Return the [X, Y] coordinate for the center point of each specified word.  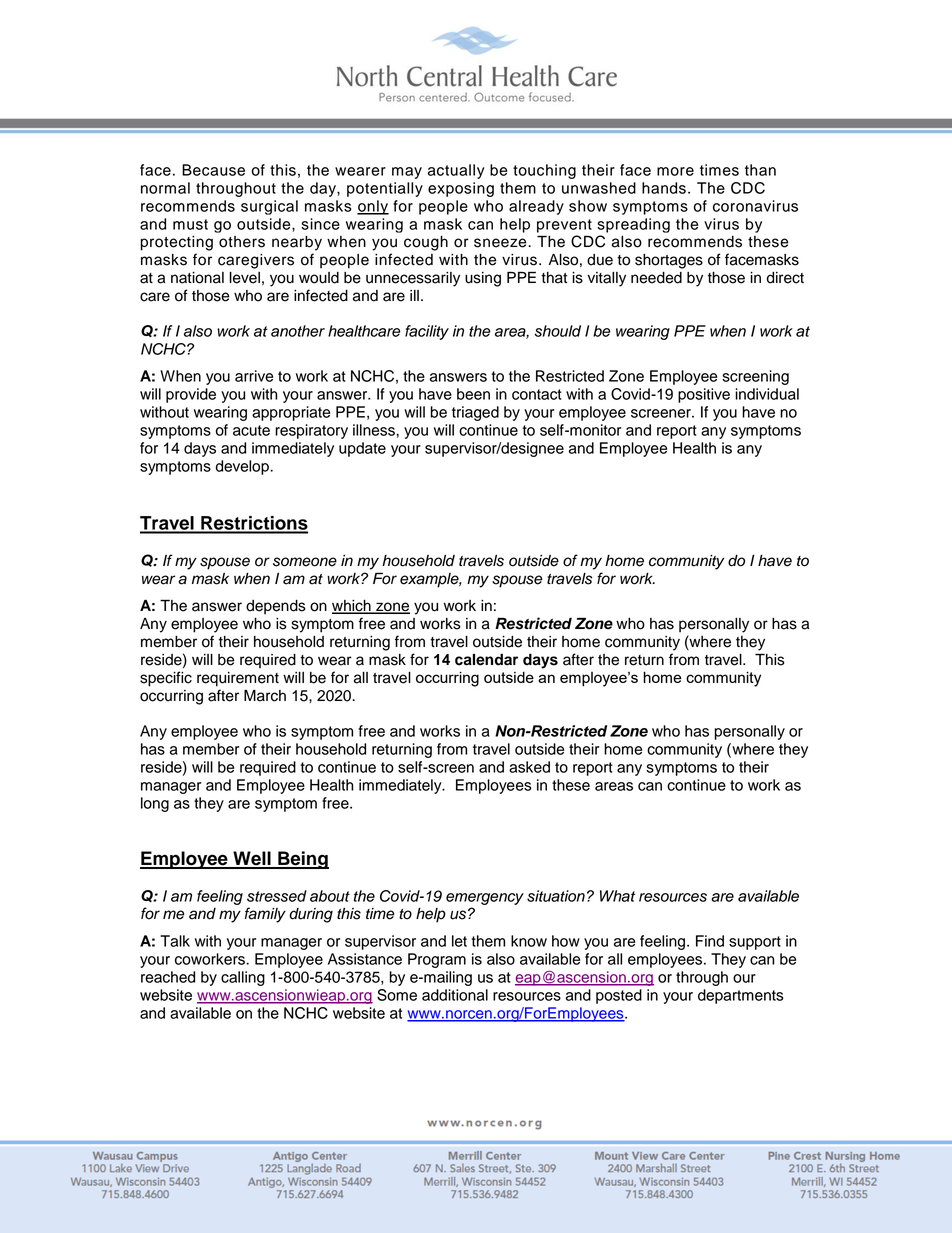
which [352, 607]
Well [252, 859]
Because [213, 170]
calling [243, 978]
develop [243, 467]
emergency [485, 899]
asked [529, 767]
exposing [461, 189]
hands [664, 188]
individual [767, 394]
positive [704, 395]
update [362, 449]
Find [710, 941]
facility [427, 332]
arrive [254, 376]
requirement [238, 679]
